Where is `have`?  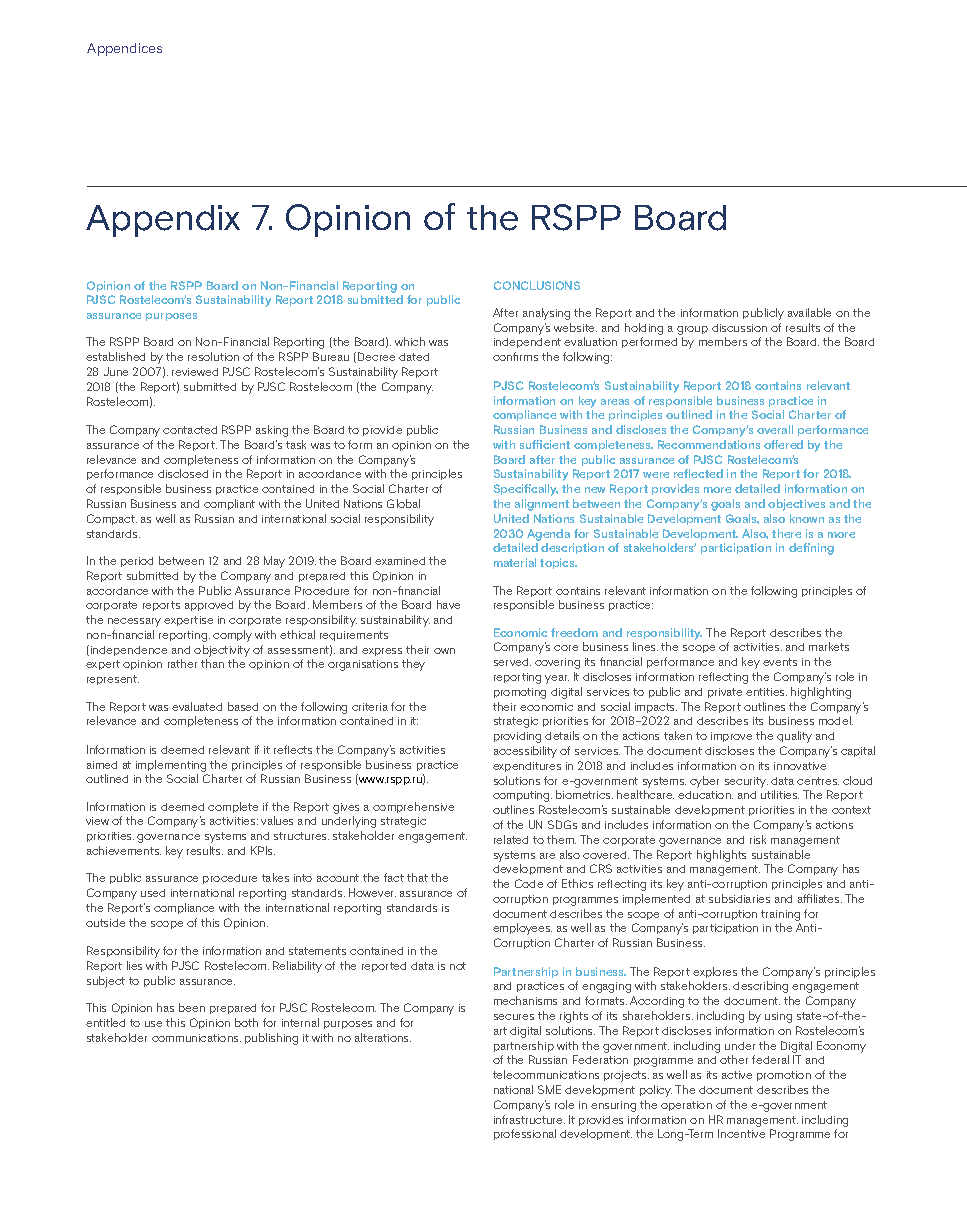 have is located at coordinates (448, 604).
